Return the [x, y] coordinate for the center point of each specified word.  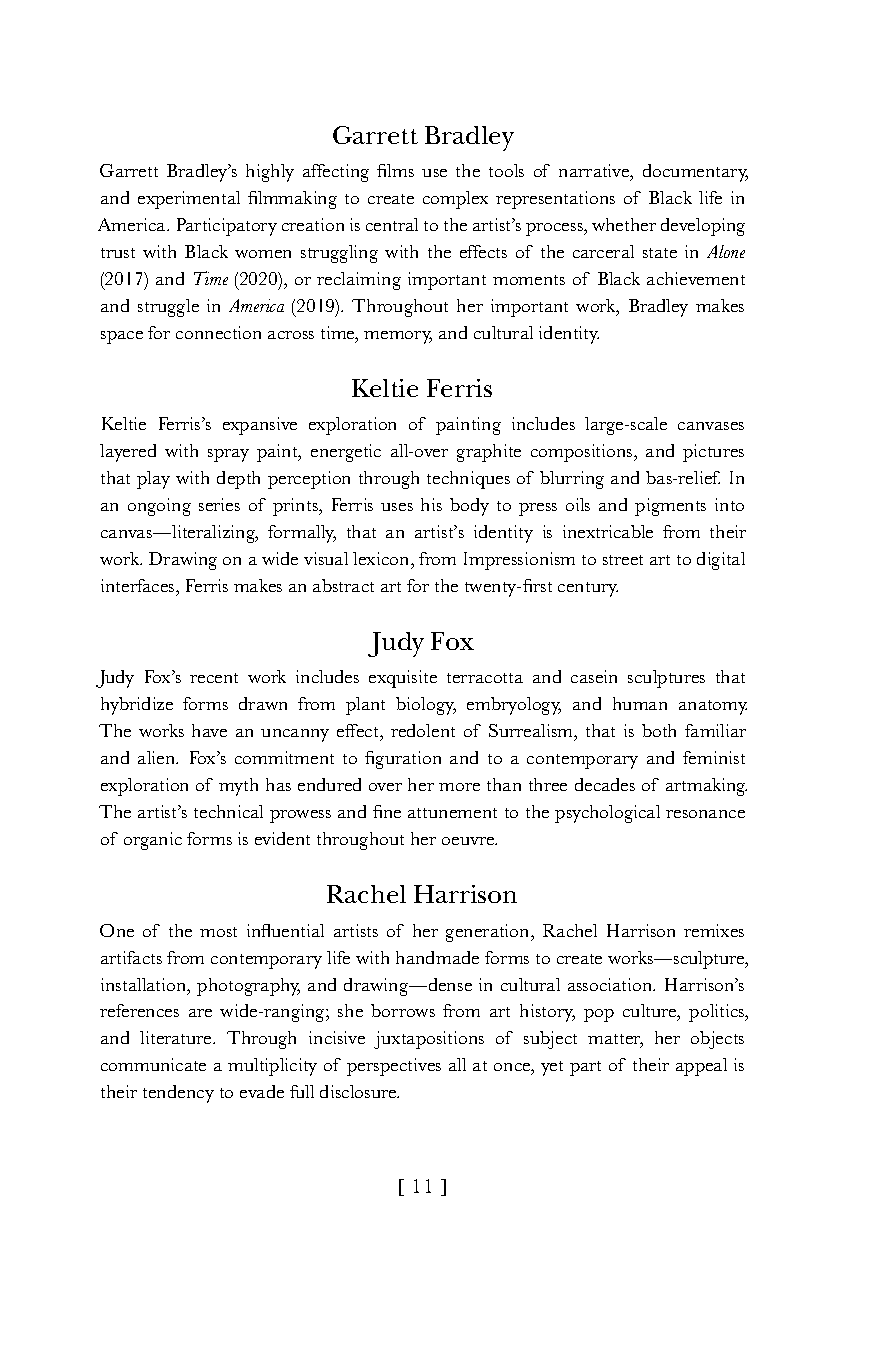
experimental [189, 200]
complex [455, 200]
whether [624, 224]
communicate [153, 1064]
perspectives [394, 1067]
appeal [701, 1067]
